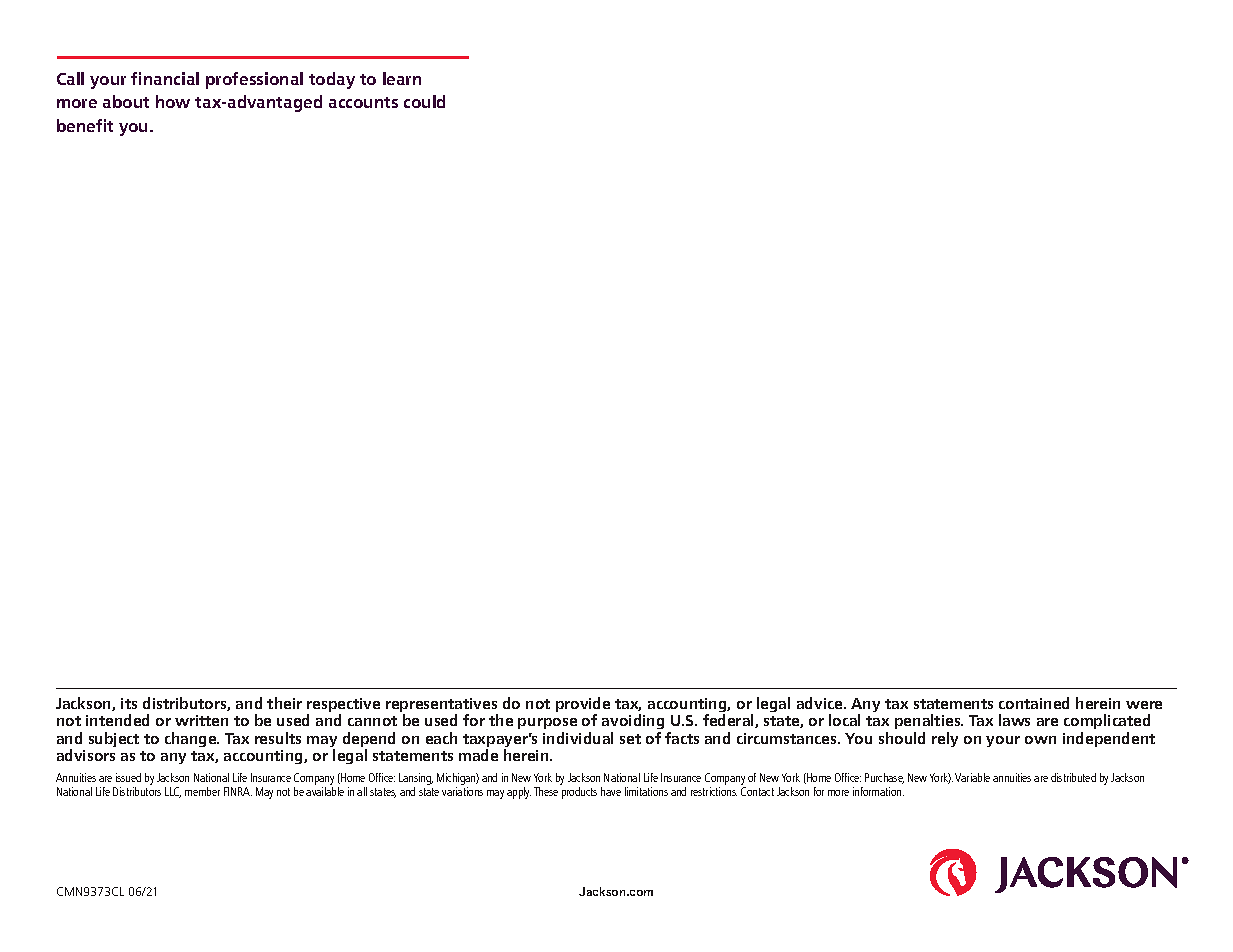 The height and width of the screenshot is (952, 1233). What do you see at coordinates (402, 78) in the screenshot?
I see `learn` at bounding box center [402, 78].
